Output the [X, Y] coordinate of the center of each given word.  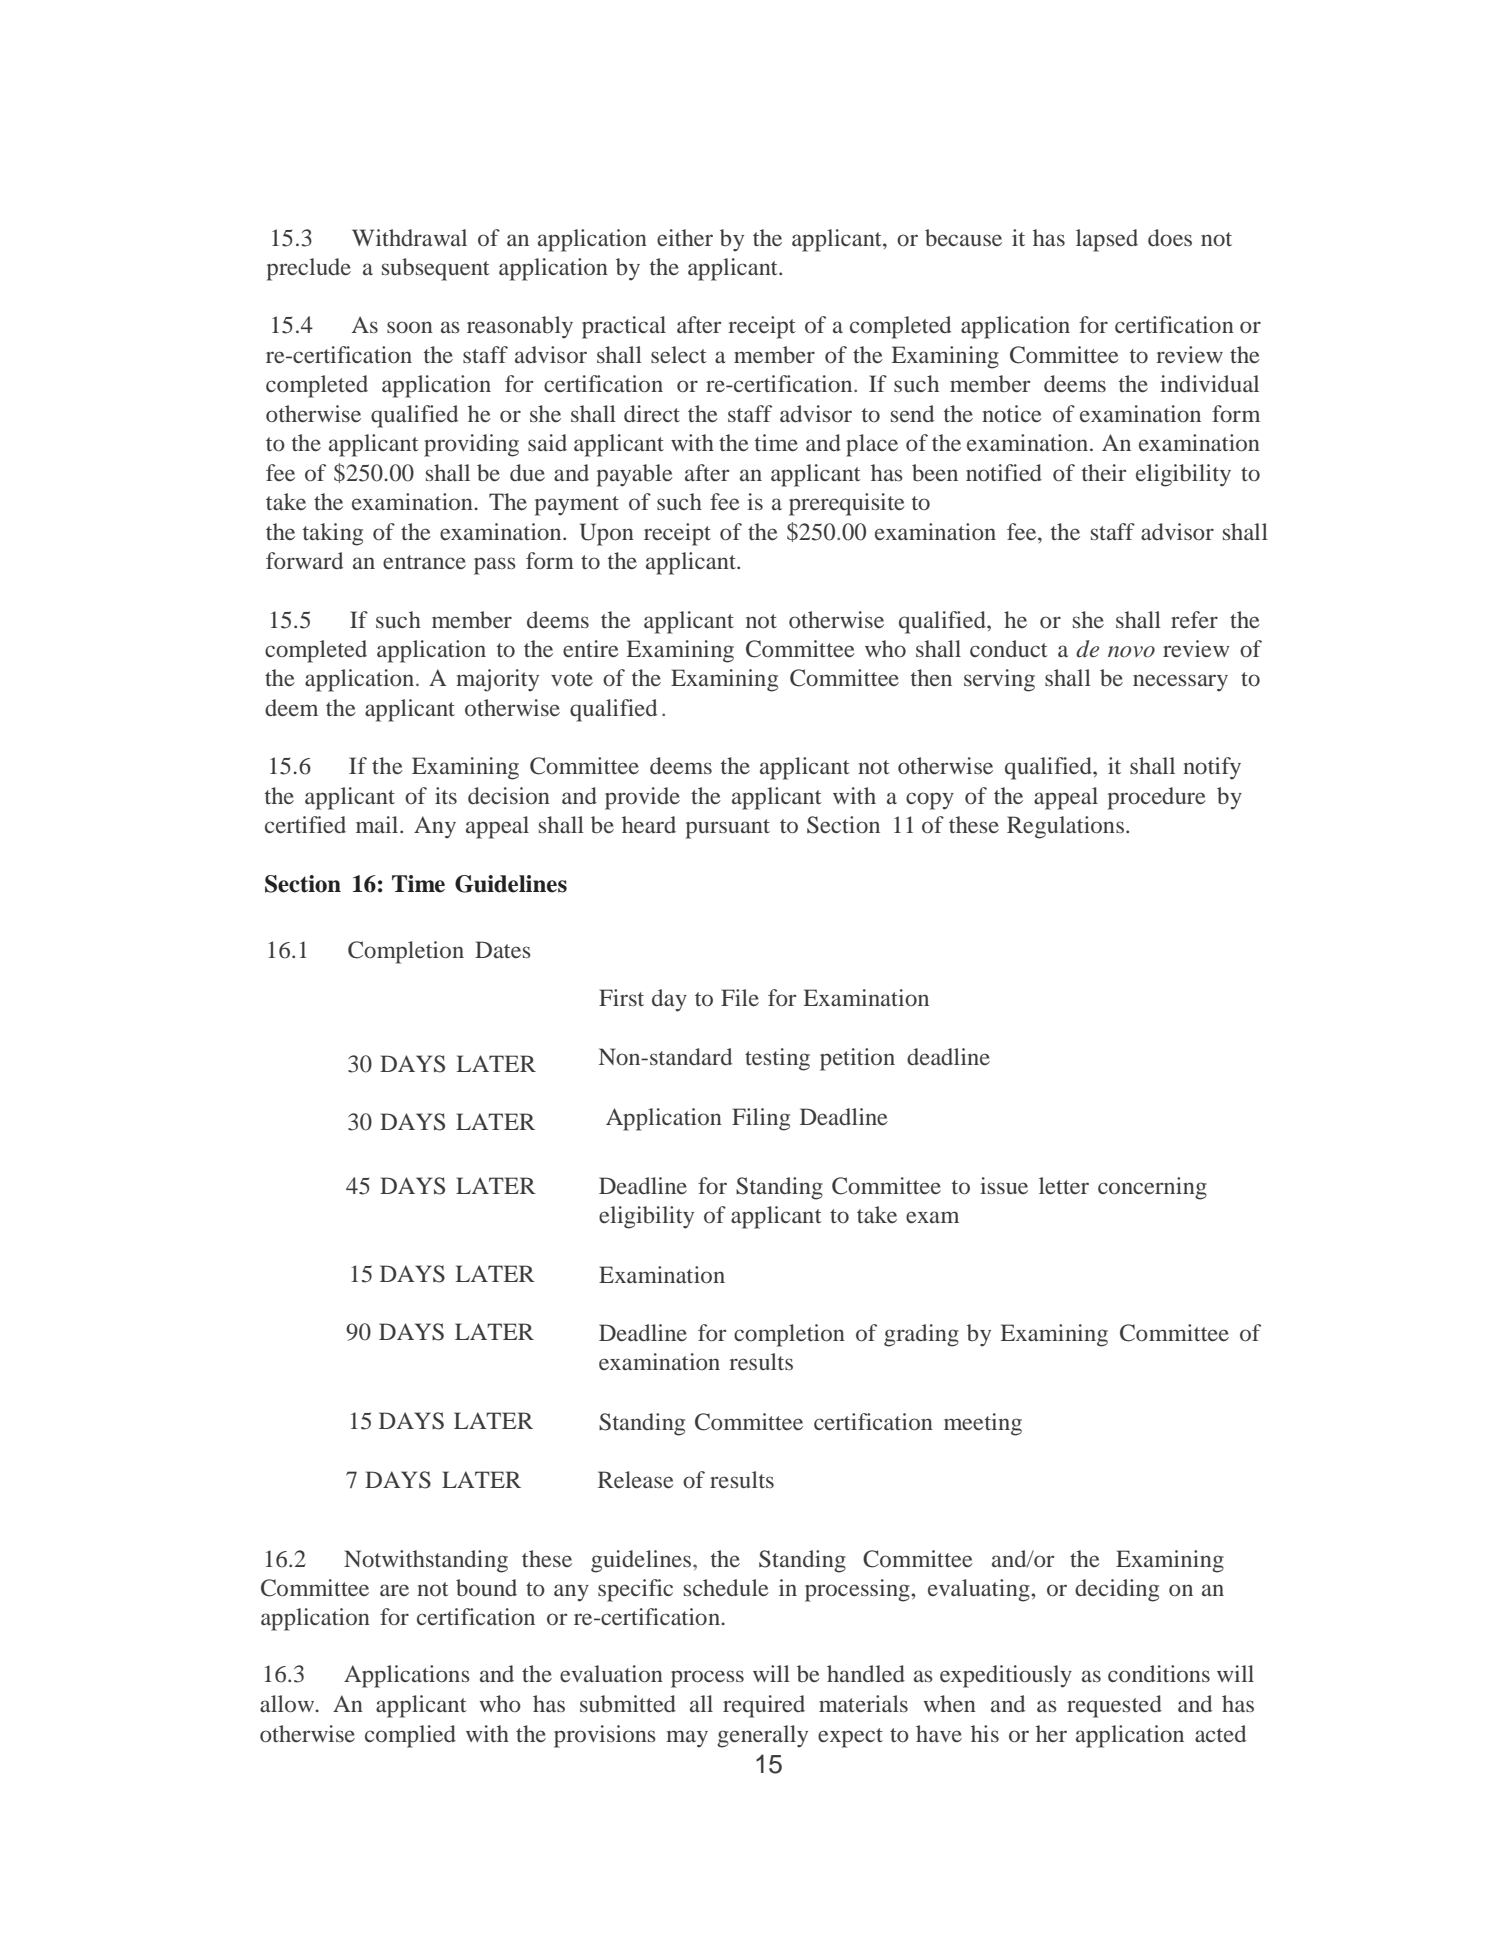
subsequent [436, 269]
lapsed [1107, 240]
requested [1114, 1706]
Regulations [1065, 827]
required [764, 1706]
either [685, 237]
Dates [503, 949]
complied [410, 1736]
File [740, 997]
